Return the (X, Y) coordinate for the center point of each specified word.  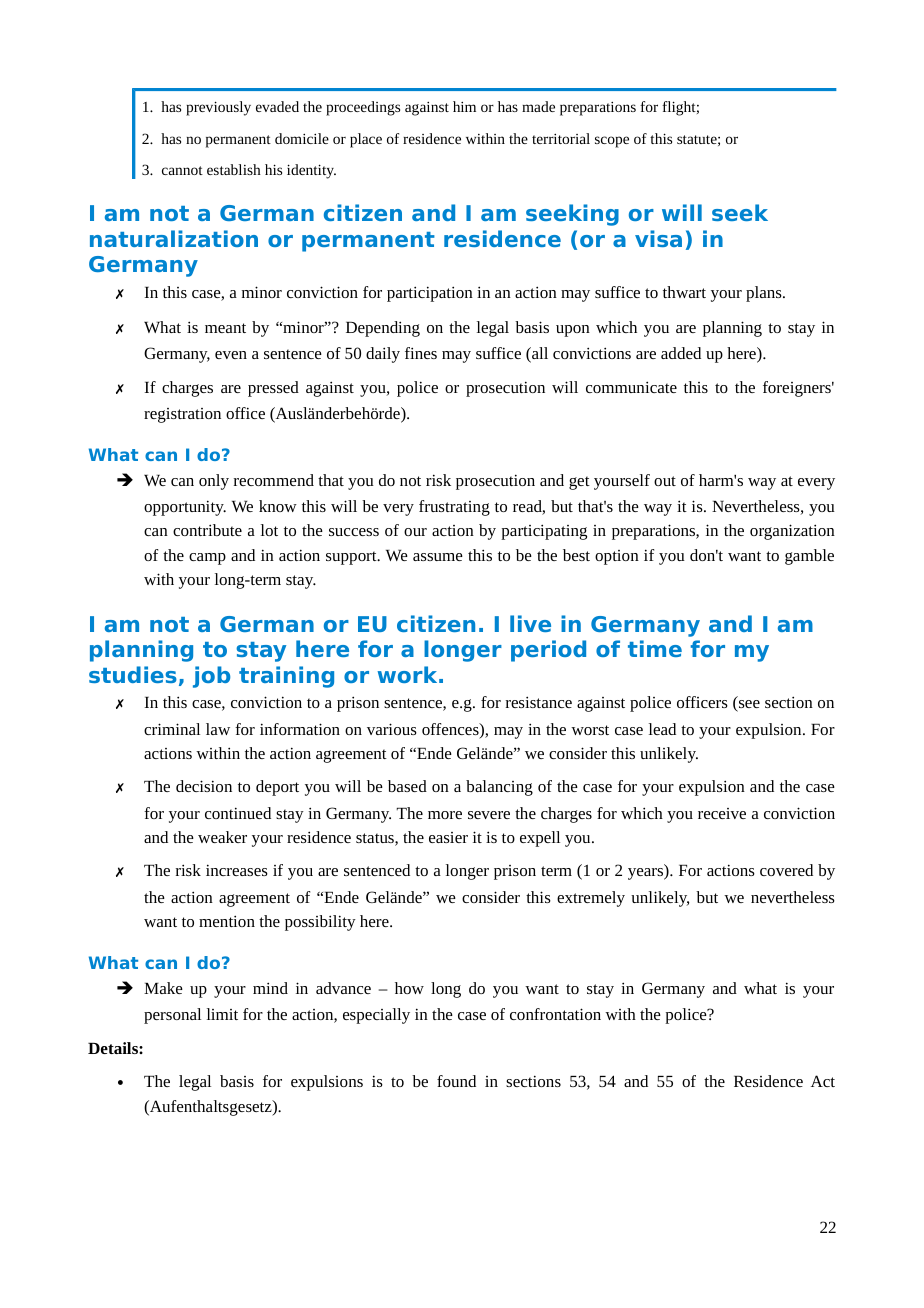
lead (662, 729)
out (665, 481)
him (464, 106)
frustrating (454, 508)
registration (182, 415)
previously (218, 108)
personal (172, 1016)
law (218, 729)
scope (612, 142)
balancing (499, 788)
